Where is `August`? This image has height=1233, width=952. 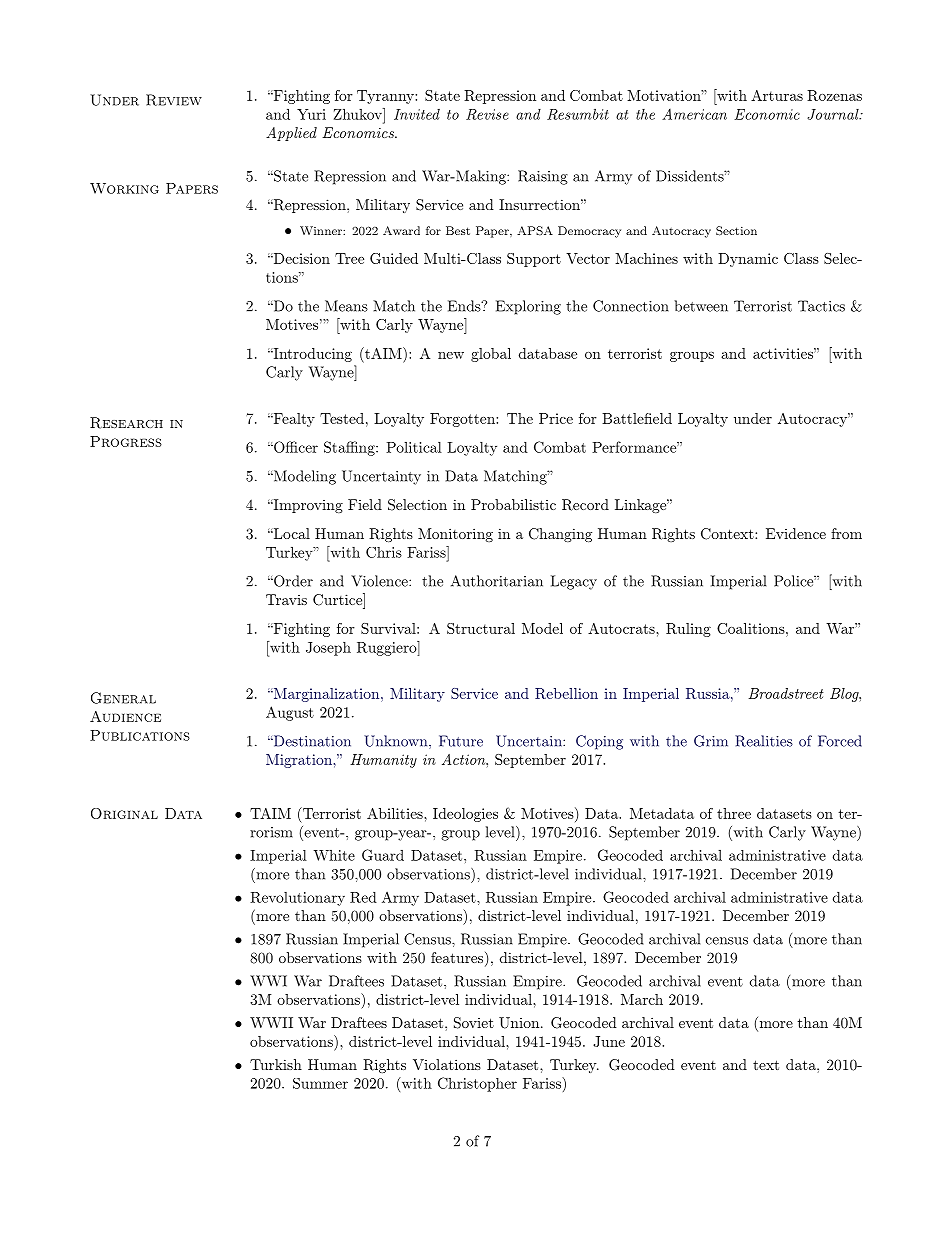 August is located at coordinates (290, 713).
